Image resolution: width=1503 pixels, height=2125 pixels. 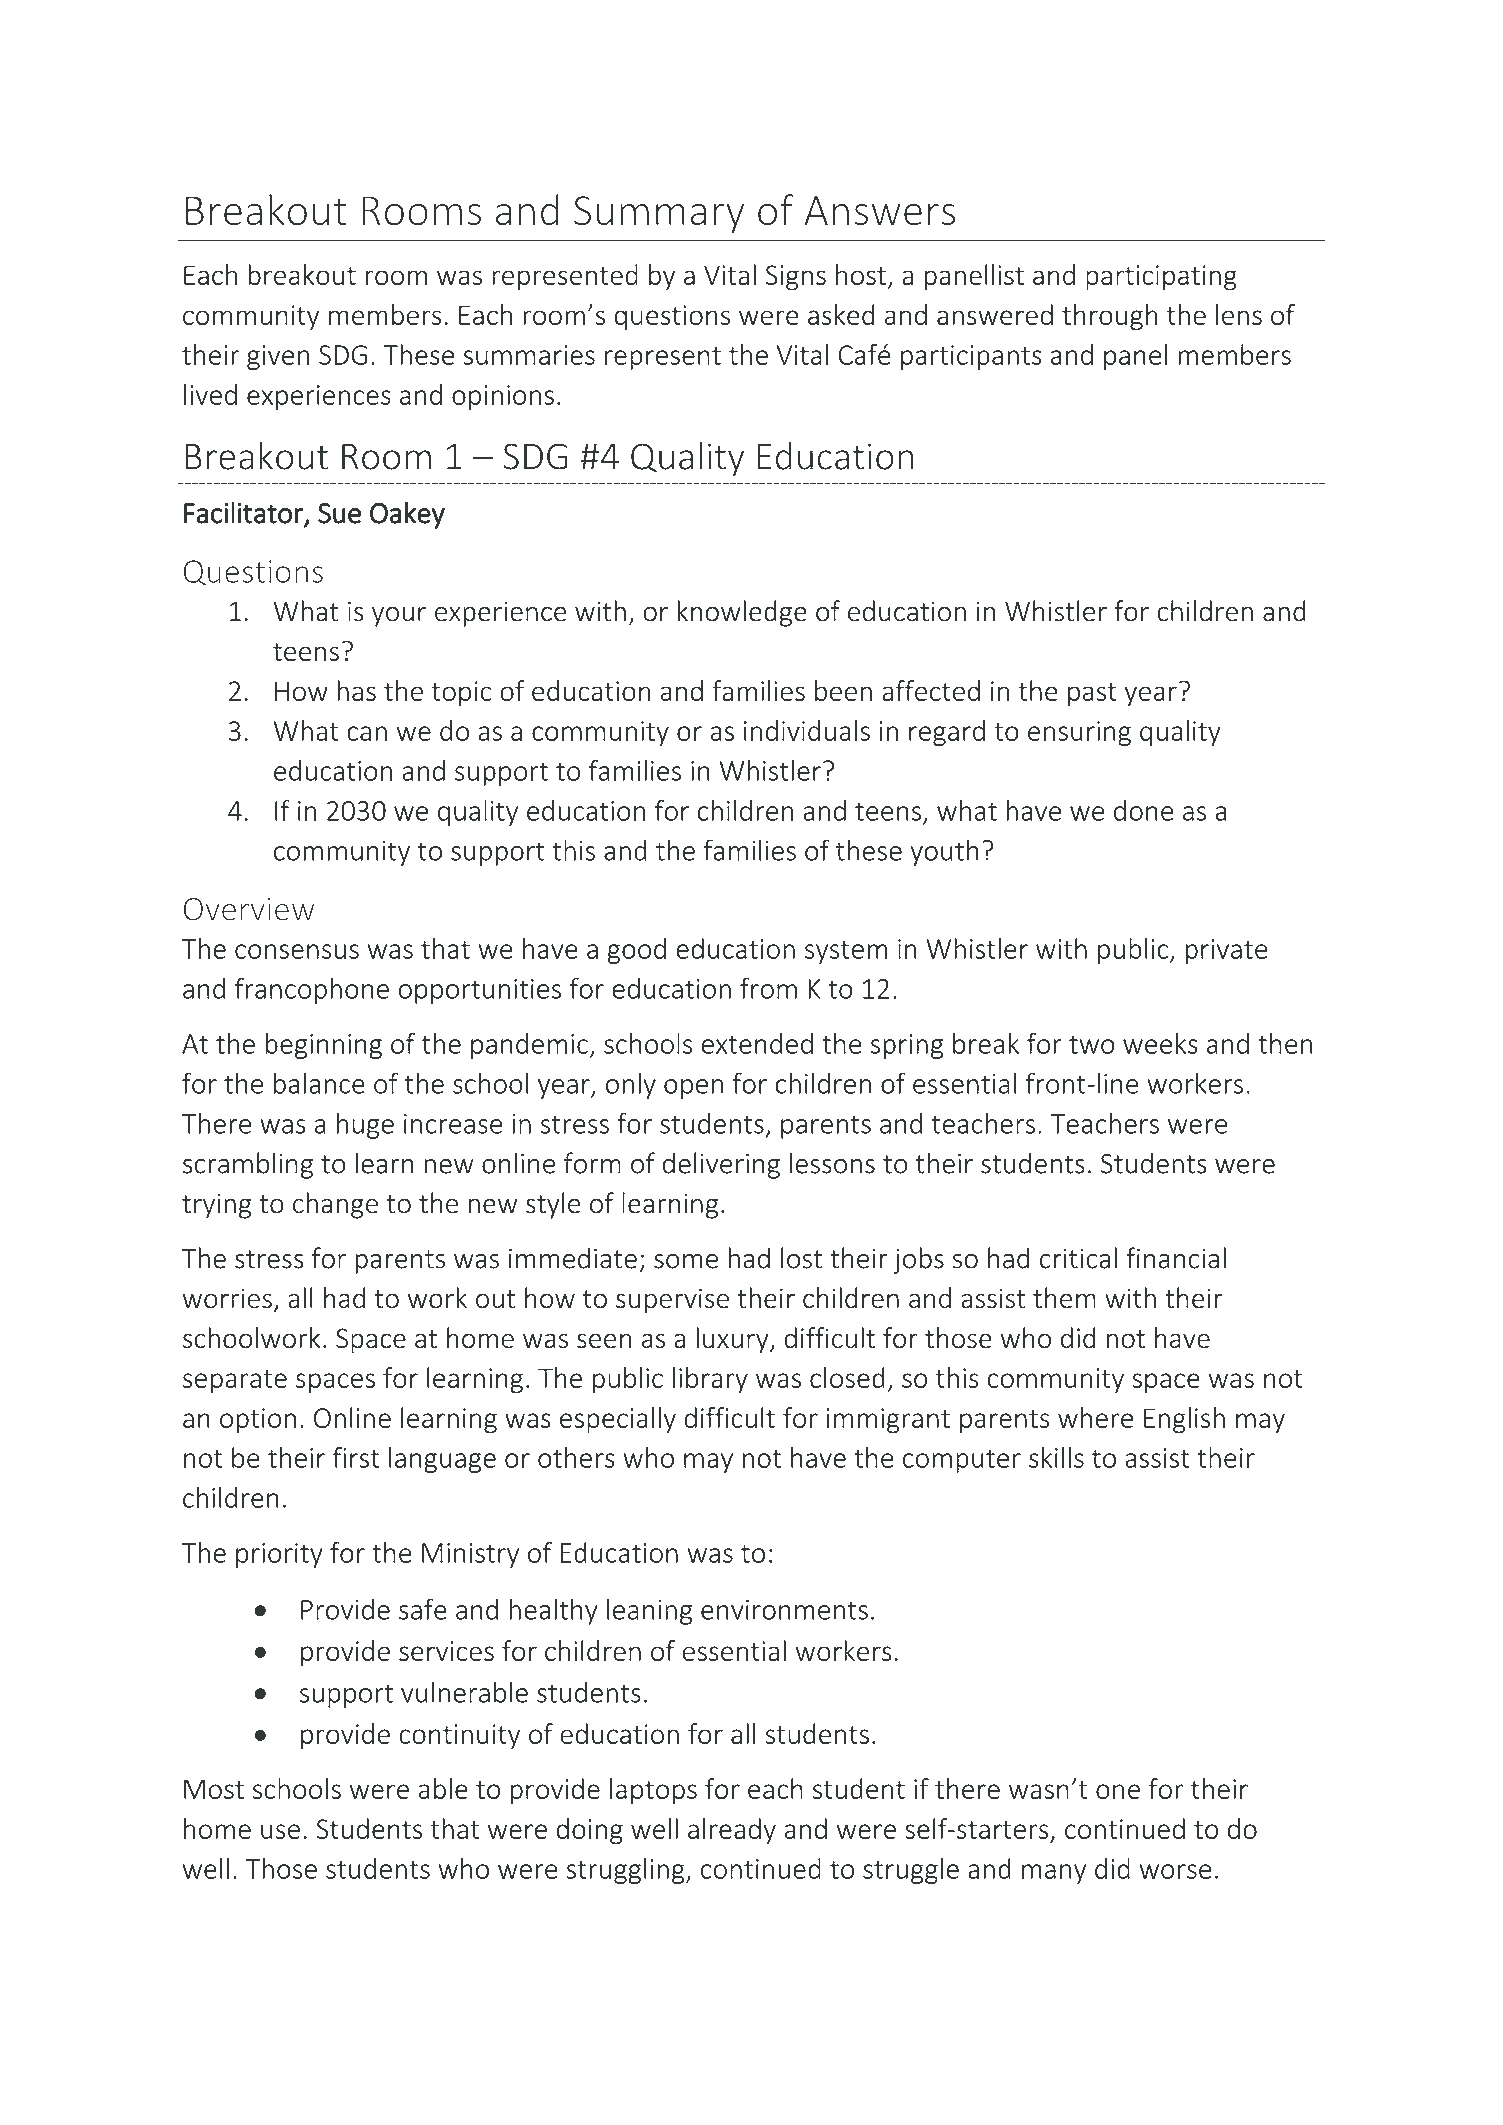 What do you see at coordinates (356, 690) in the screenshot?
I see `has` at bounding box center [356, 690].
